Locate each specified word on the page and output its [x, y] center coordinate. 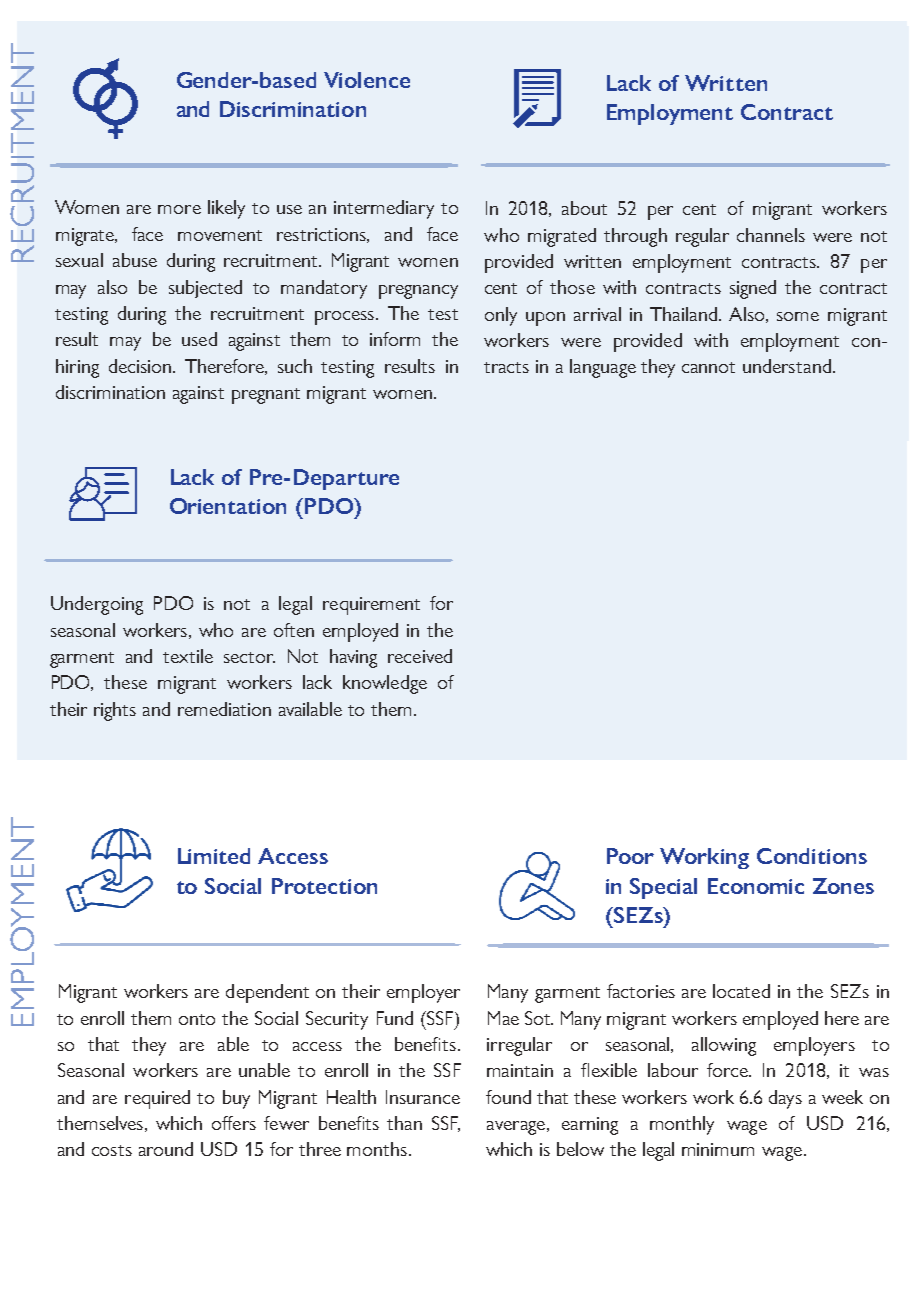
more [179, 209]
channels [771, 235]
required [157, 1099]
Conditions [812, 856]
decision [141, 366]
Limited [214, 856]
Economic [756, 886]
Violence [367, 80]
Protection [324, 886]
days [785, 1099]
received [420, 656]
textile [188, 656]
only [501, 316]
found [508, 1097]
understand [787, 366]
